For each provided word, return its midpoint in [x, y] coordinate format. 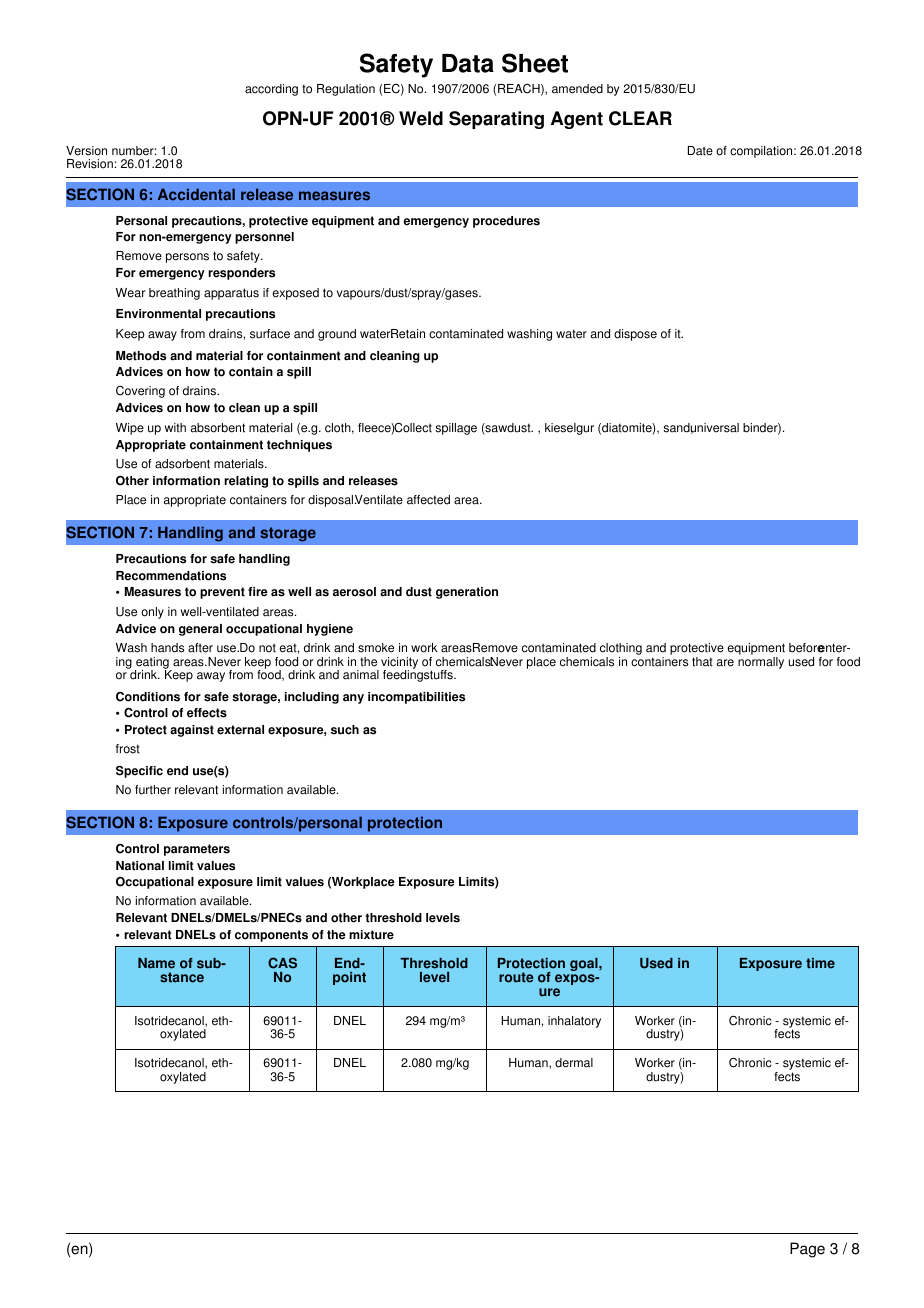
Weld [421, 118]
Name [156, 963]
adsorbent [182, 464]
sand [676, 428]
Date [700, 151]
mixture [371, 935]
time [820, 963]
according [271, 90]
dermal [574, 1063]
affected [428, 500]
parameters [197, 850]
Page [807, 1250]
